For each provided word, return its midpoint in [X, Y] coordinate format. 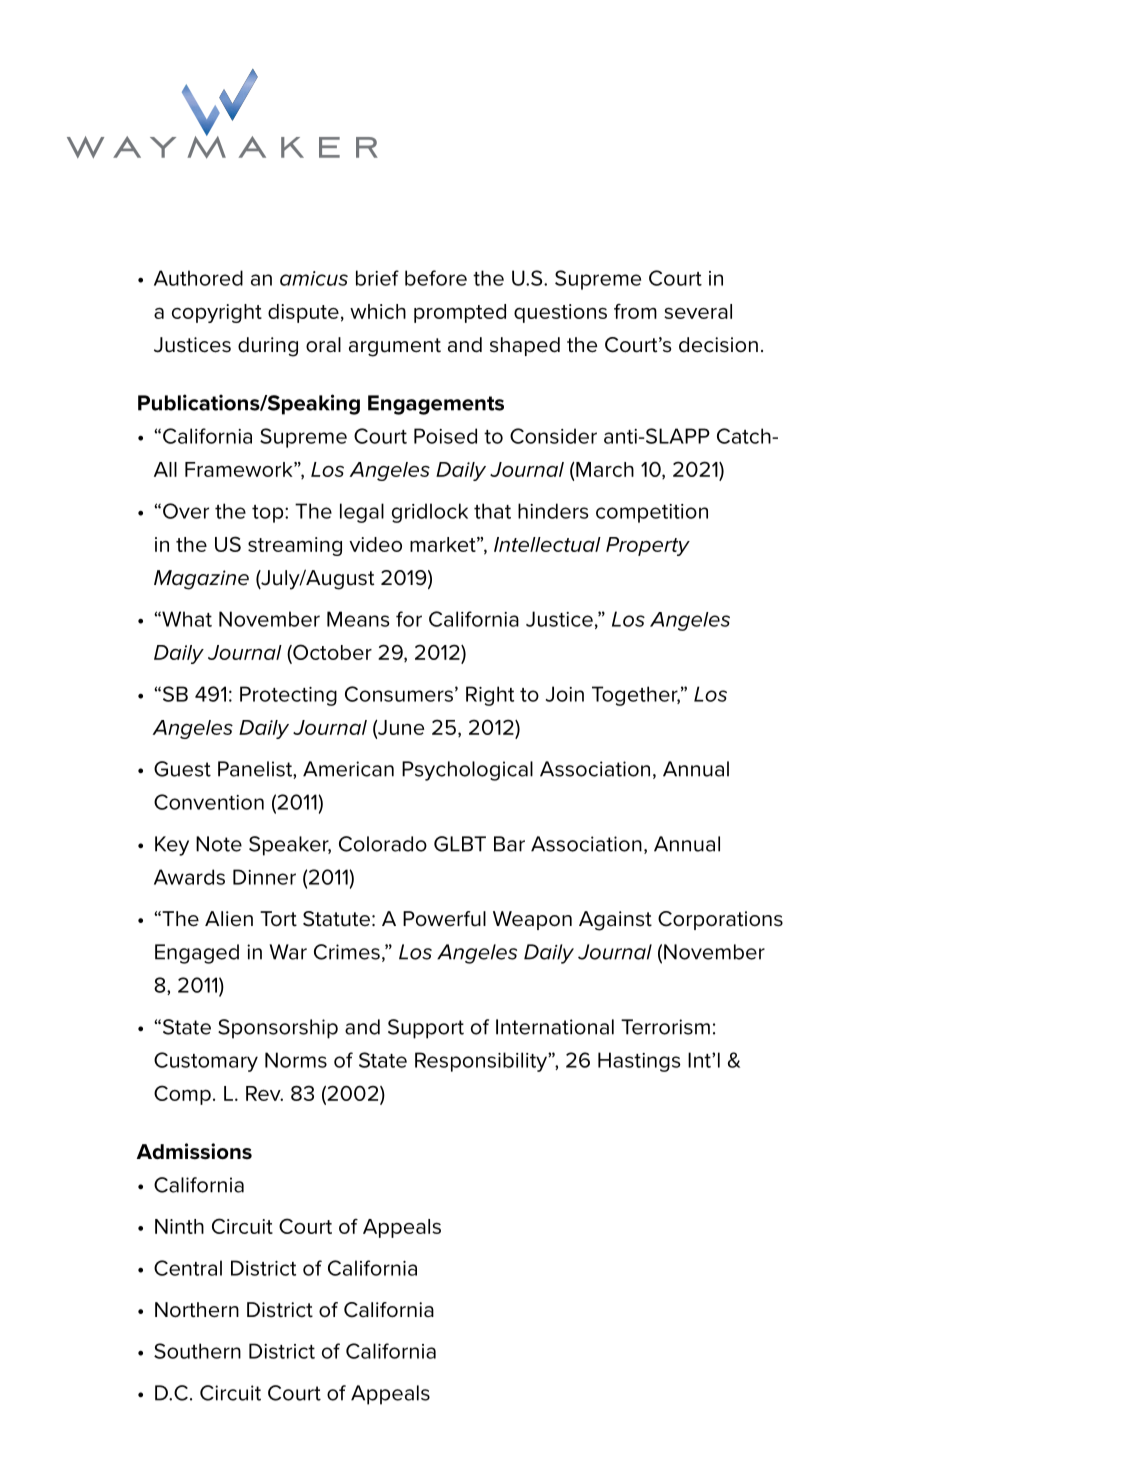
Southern [197, 1351]
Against [615, 921]
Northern [197, 1310]
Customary [206, 1062]
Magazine [201, 580]
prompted [460, 313]
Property [648, 546]
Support [426, 1029]
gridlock [430, 513]
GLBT [460, 844]
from [635, 311]
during [268, 347]
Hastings [639, 1062]
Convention [209, 802]
